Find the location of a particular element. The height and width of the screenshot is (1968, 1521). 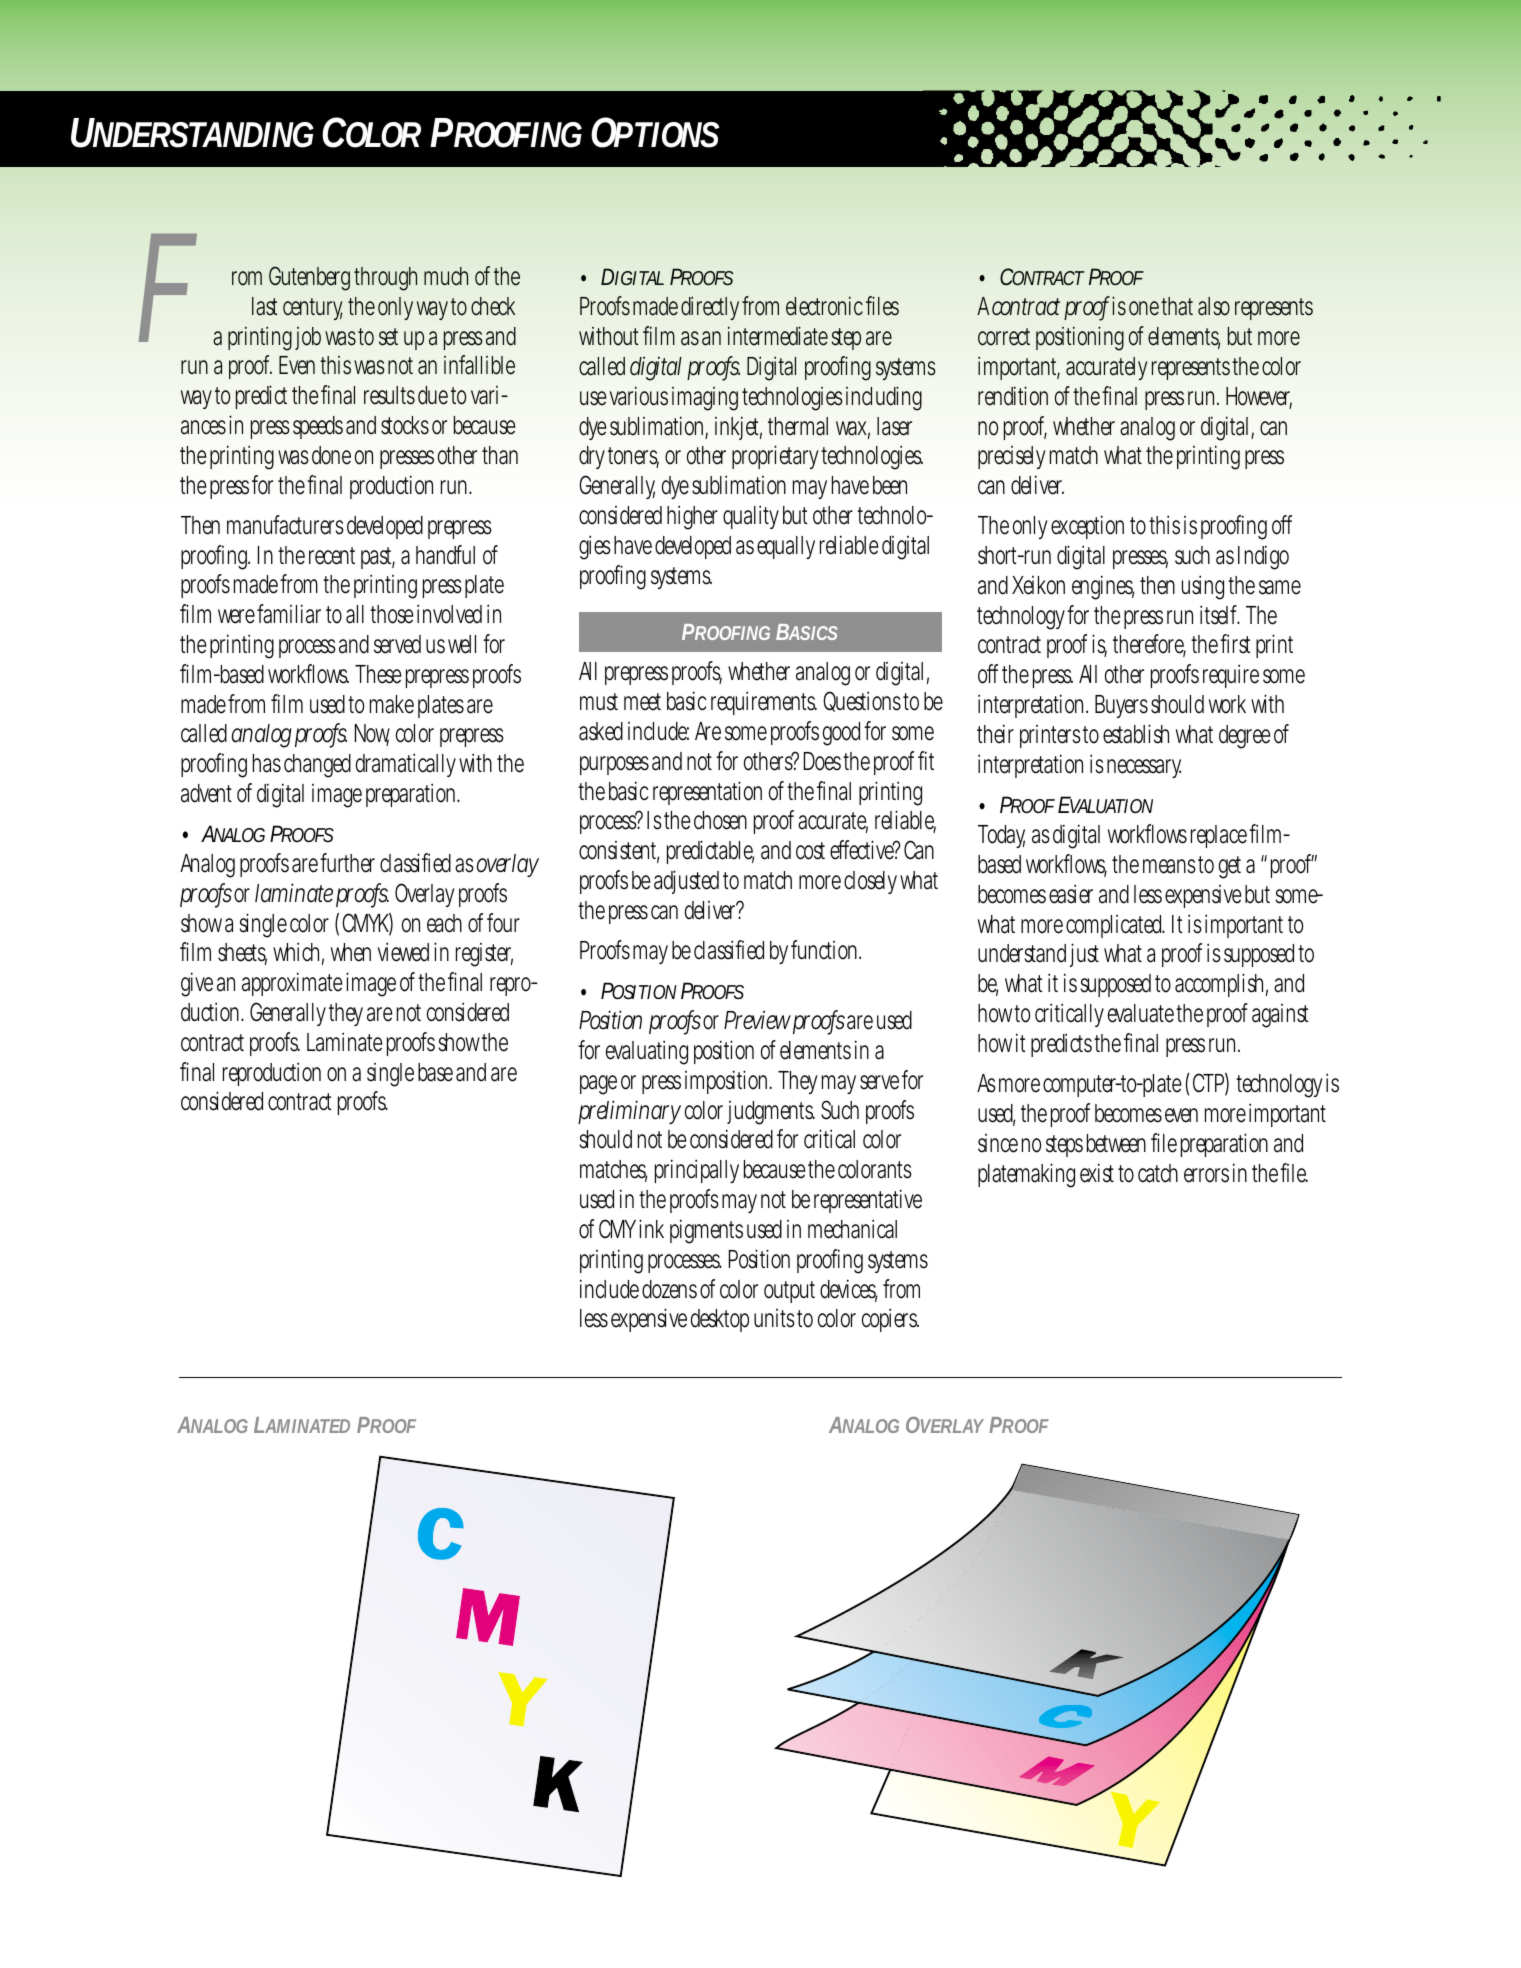

desktop is located at coordinates (720, 1320).
